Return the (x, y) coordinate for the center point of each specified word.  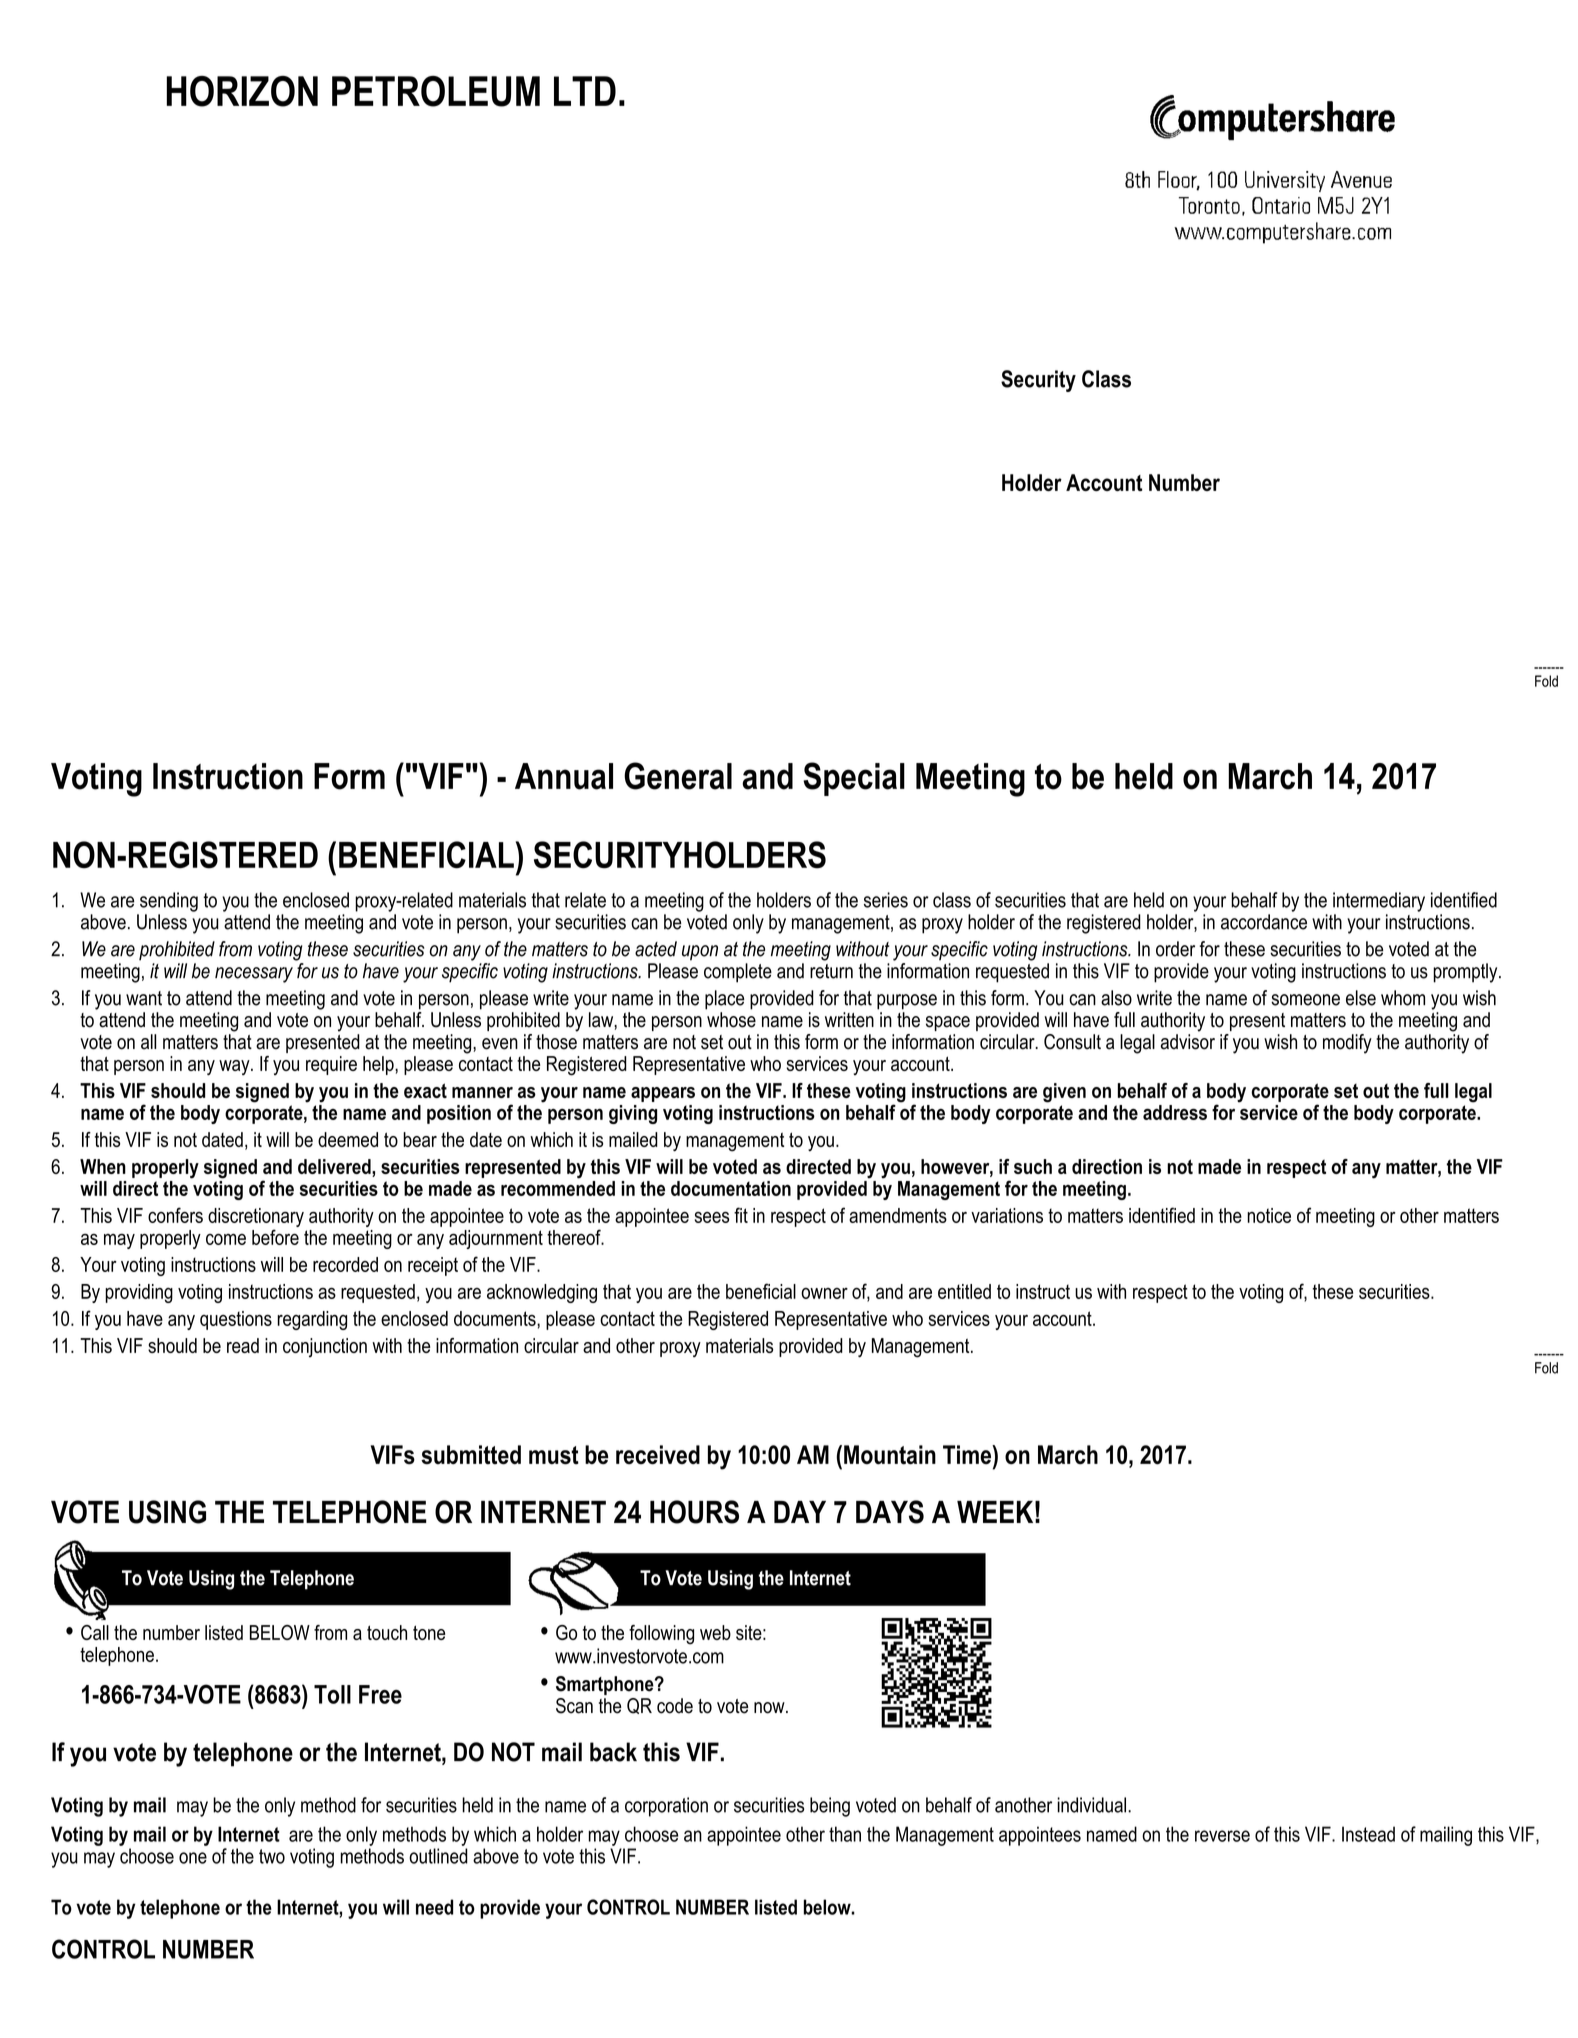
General (678, 776)
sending (169, 902)
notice (1269, 1215)
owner (824, 1293)
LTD (585, 91)
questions (236, 1320)
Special (854, 779)
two (272, 1856)
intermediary (1379, 902)
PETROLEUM (436, 91)
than (845, 1834)
